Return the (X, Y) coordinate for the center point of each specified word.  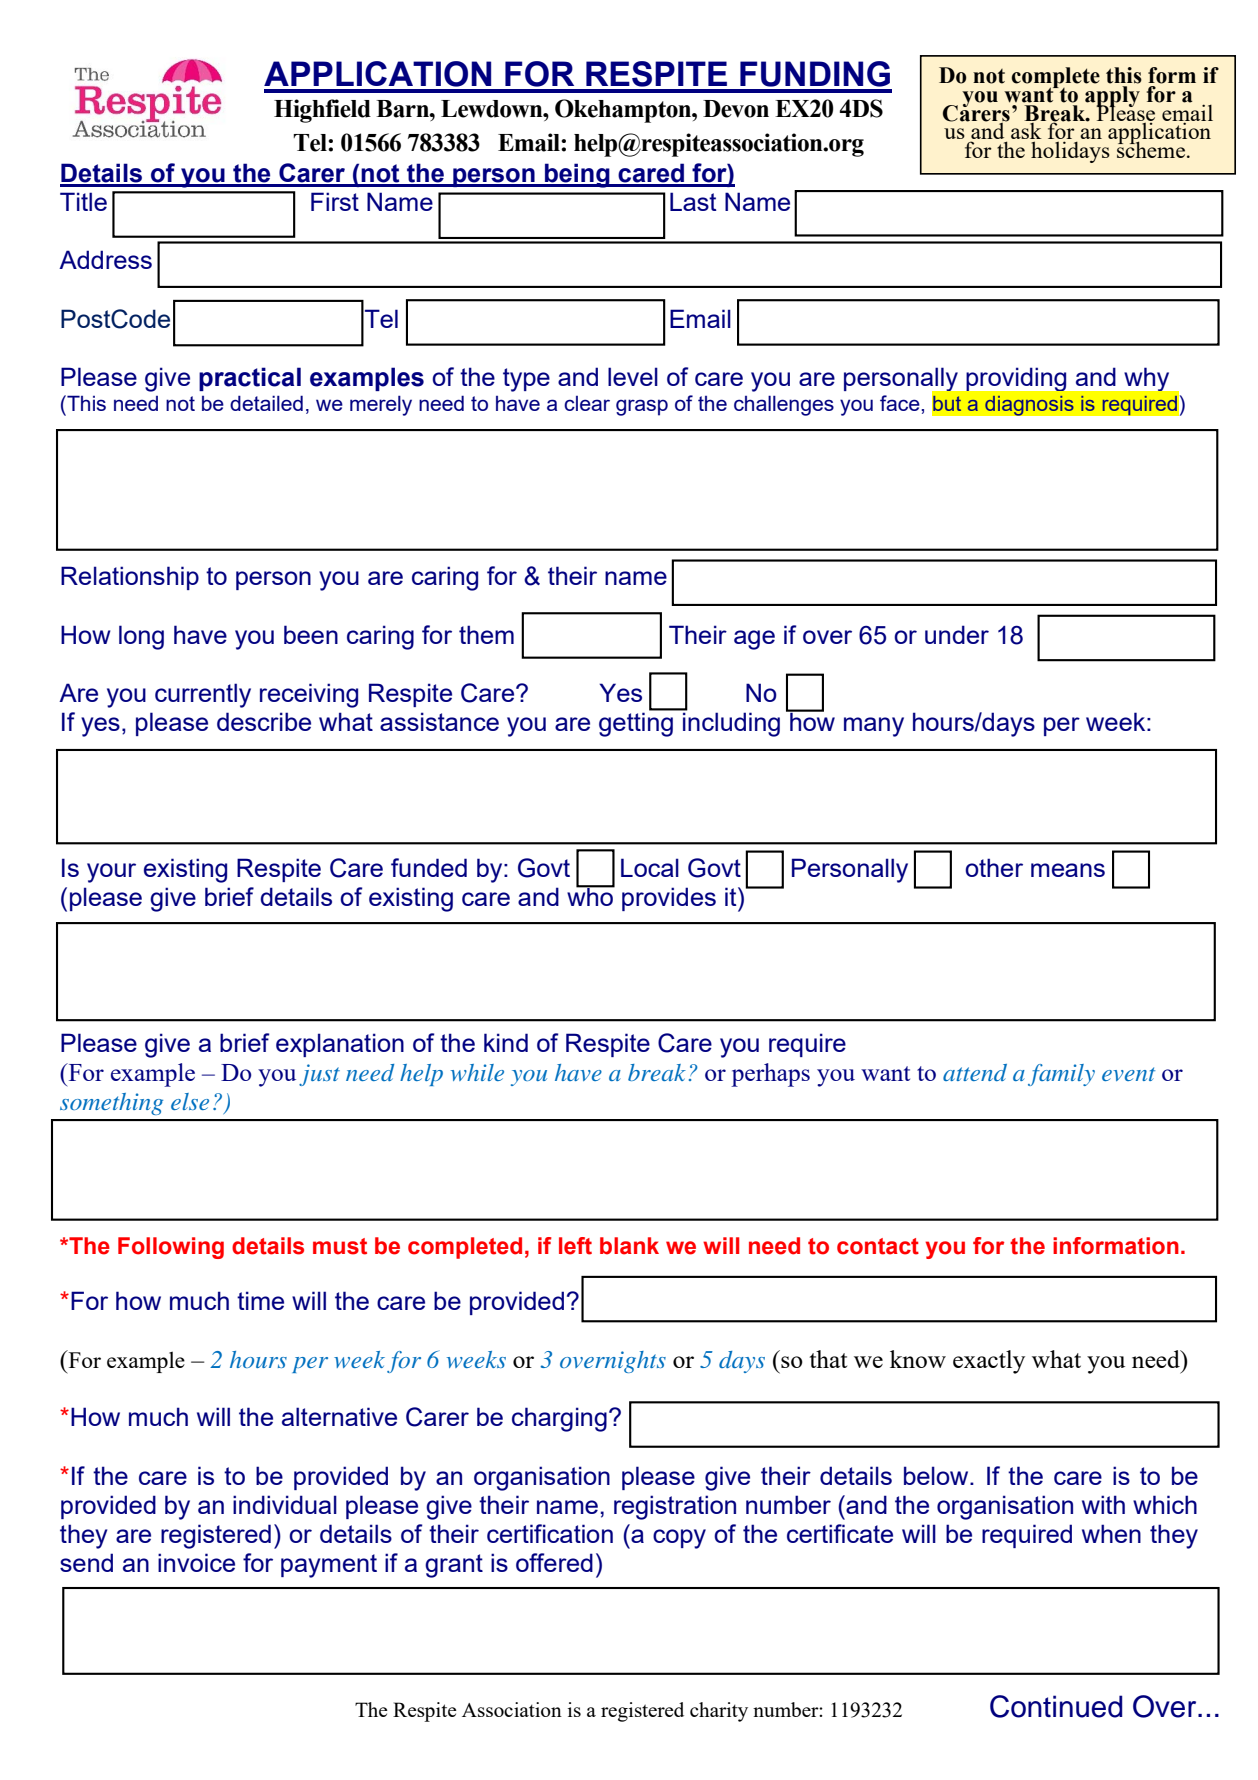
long (141, 637)
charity (719, 1712)
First (335, 201)
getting (637, 723)
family (1061, 1075)
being (577, 175)
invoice (196, 1562)
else (190, 1101)
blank (629, 1246)
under (957, 634)
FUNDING (815, 74)
